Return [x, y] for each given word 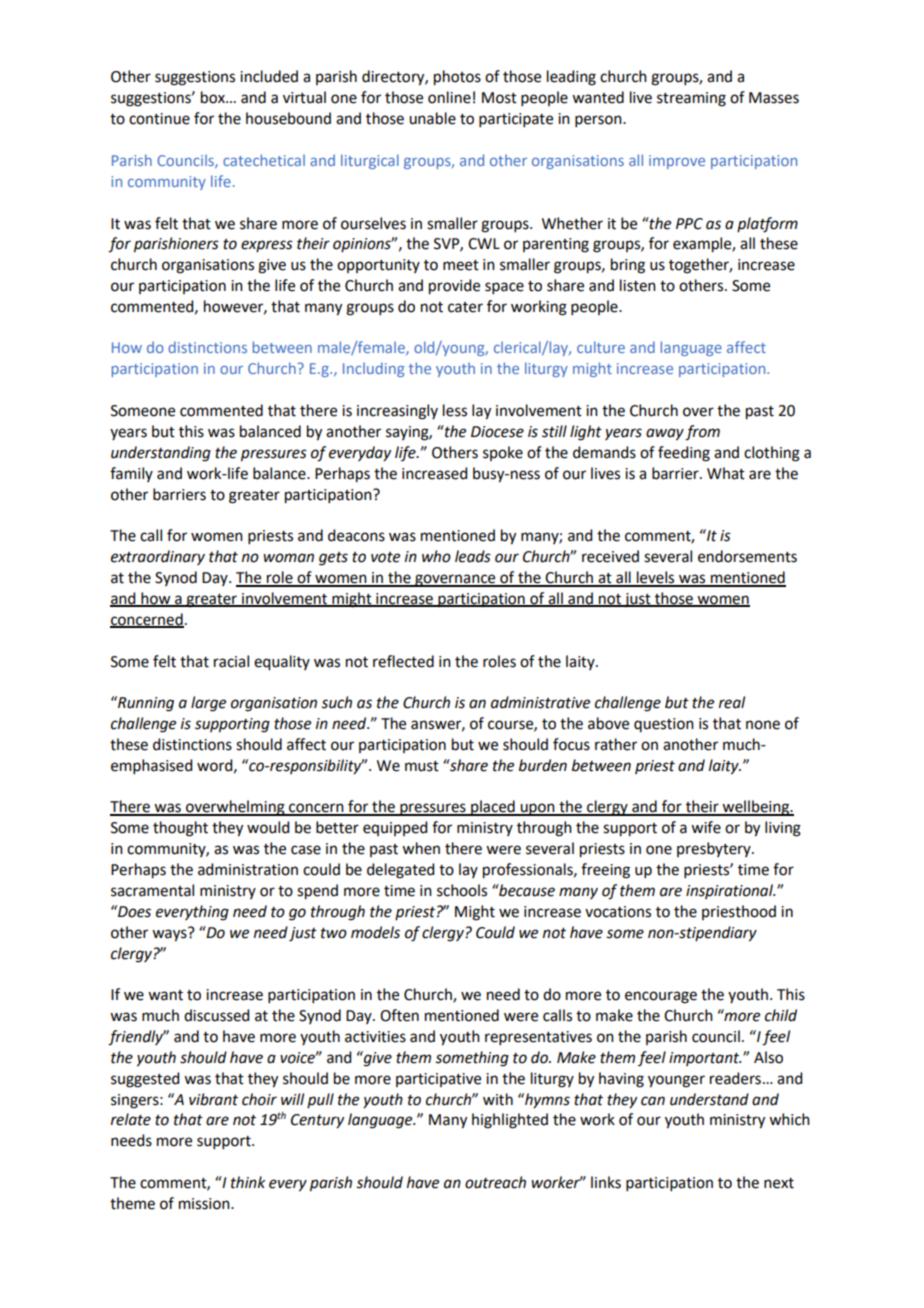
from [702, 433]
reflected [403, 661]
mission [205, 1204]
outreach [495, 1182]
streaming [691, 99]
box [214, 97]
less [455, 410]
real [732, 702]
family [131, 474]
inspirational [730, 891]
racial [231, 661]
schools [462, 890]
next [779, 1183]
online [449, 97]
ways [170, 934]
